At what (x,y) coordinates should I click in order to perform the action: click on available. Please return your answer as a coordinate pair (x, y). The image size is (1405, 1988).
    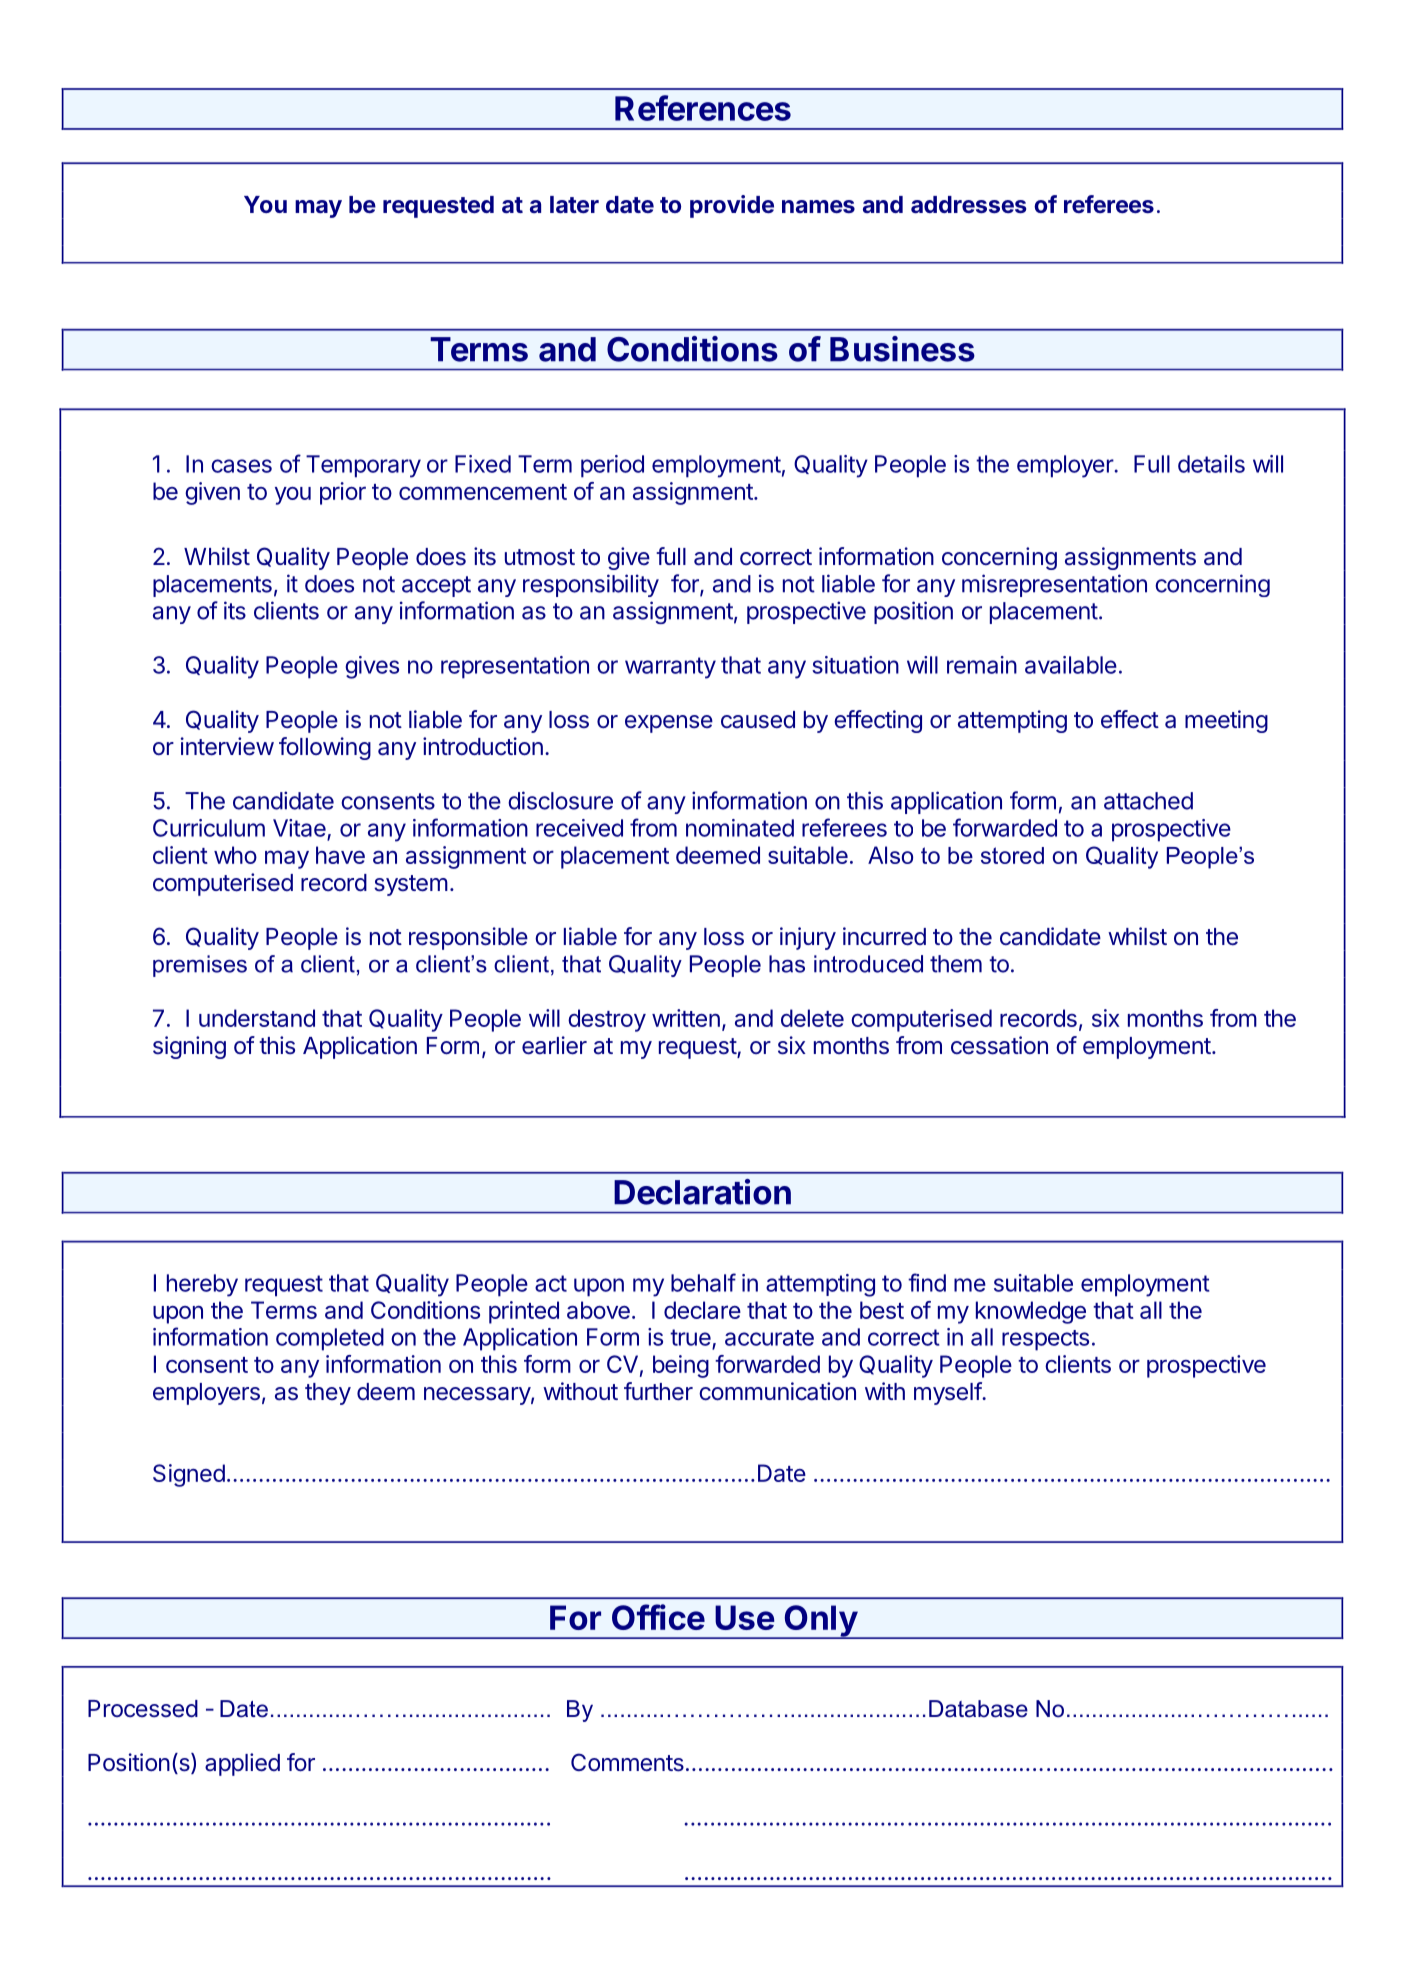
    Looking at the image, I should click on (1071, 665).
